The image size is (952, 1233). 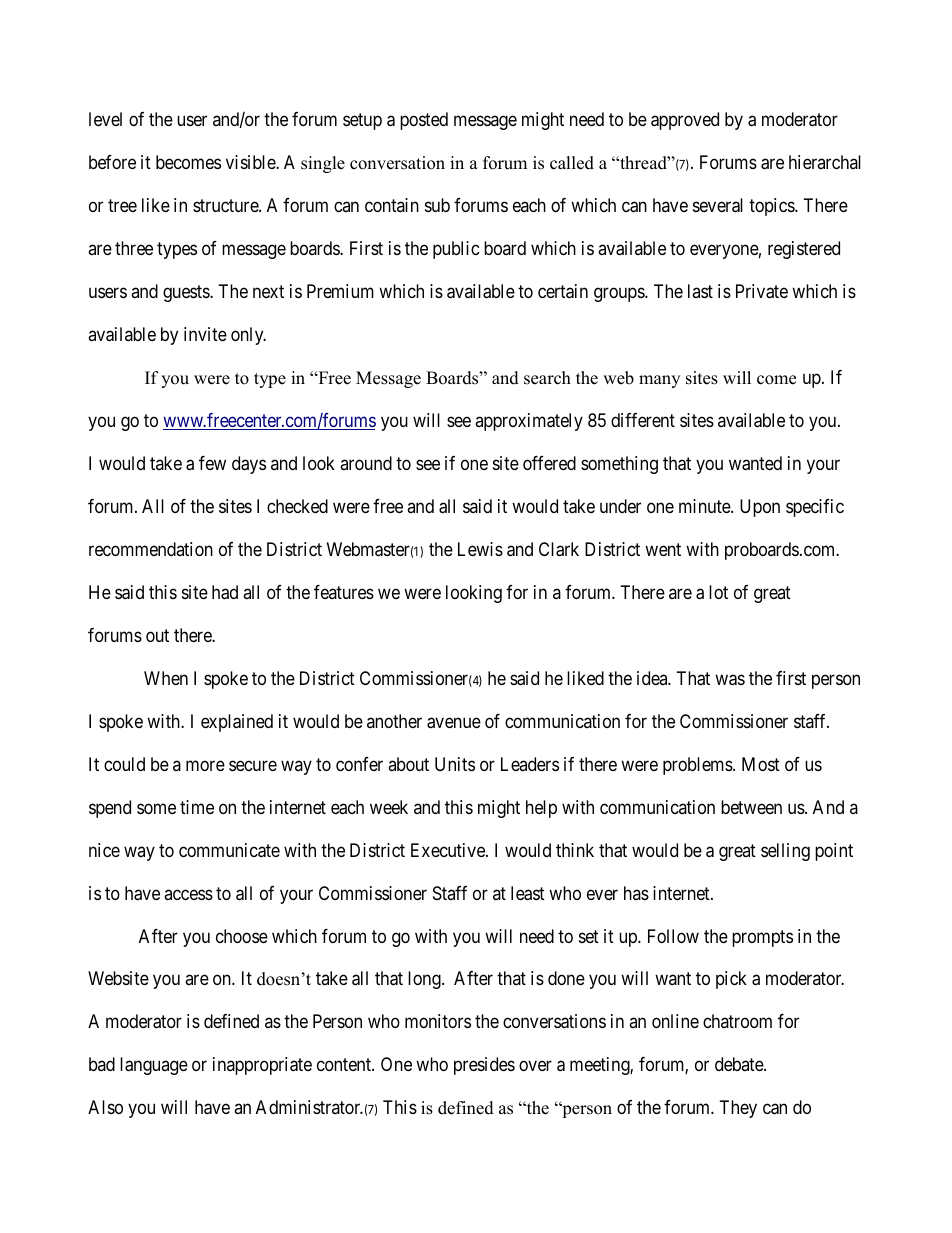 I want to click on visible, so click(x=251, y=162).
